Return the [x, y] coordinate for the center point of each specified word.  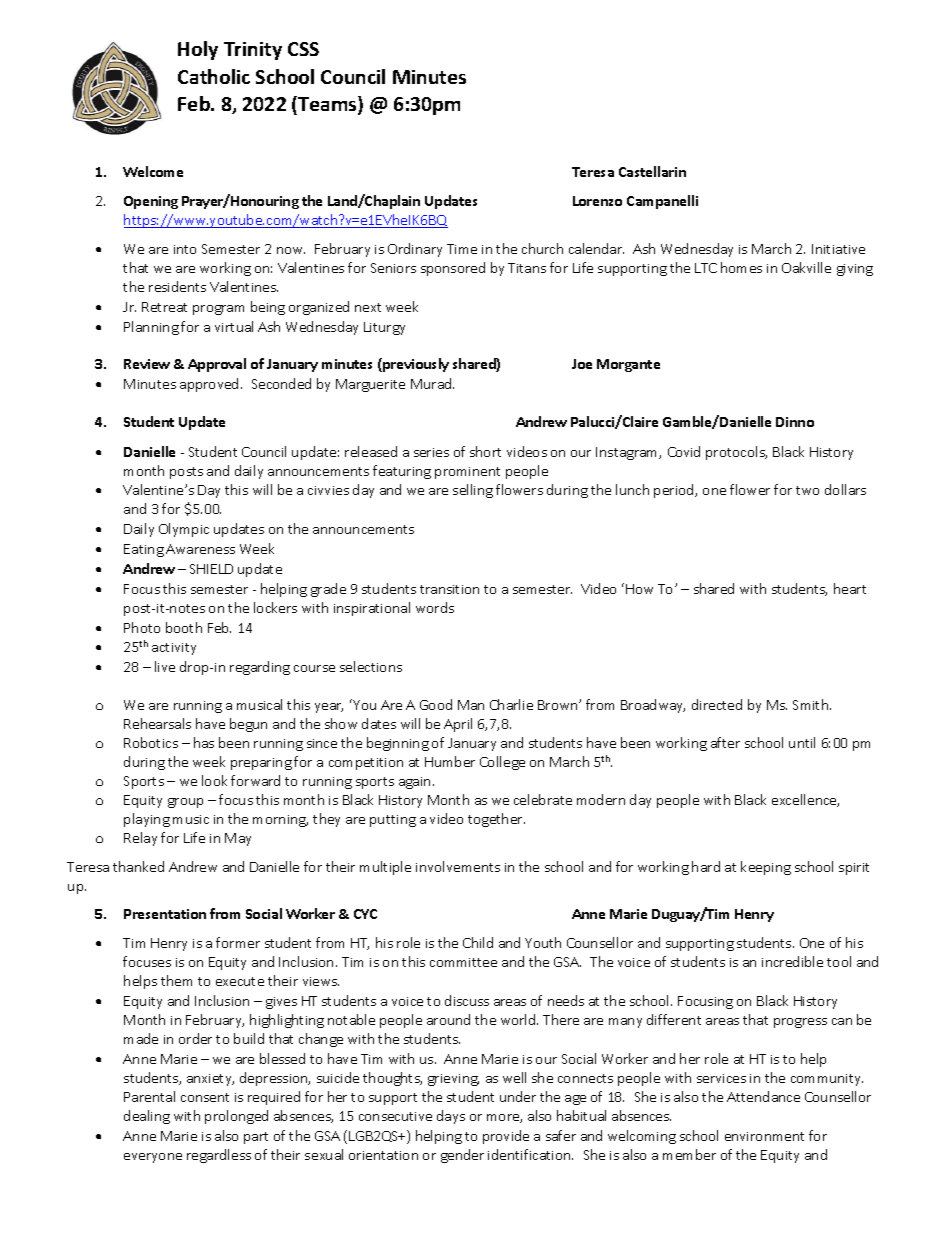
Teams [327, 105]
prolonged [236, 1117]
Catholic [214, 76]
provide [506, 1137]
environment [764, 1136]
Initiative [838, 249]
